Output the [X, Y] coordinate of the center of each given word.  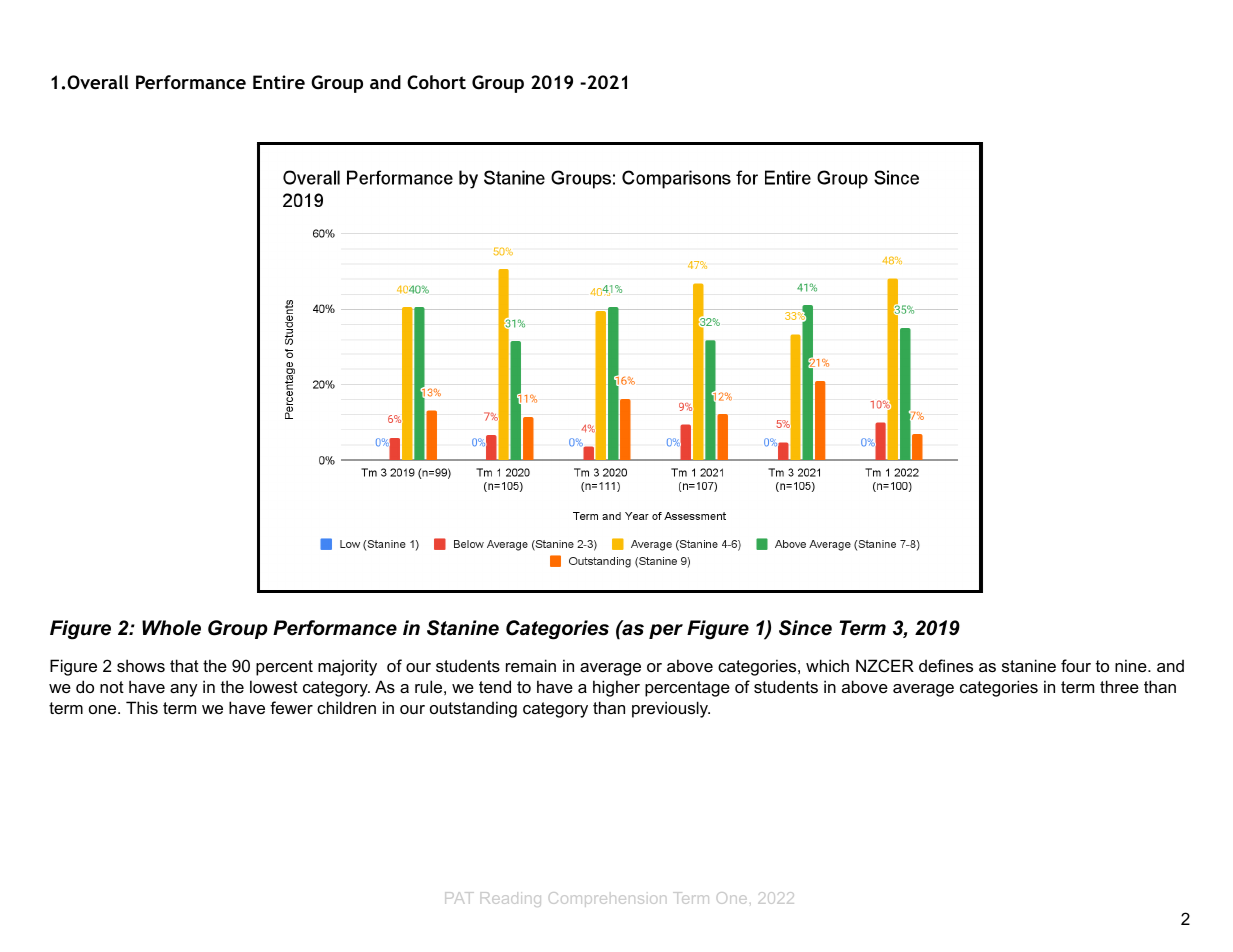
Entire [279, 82]
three [1119, 686]
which [827, 665]
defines [946, 665]
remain [531, 665]
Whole [171, 628]
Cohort [436, 82]
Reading [511, 899]
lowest [274, 686]
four [1076, 665]
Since [805, 628]
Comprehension [607, 899]
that [184, 665]
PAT [459, 898]
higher [616, 688]
